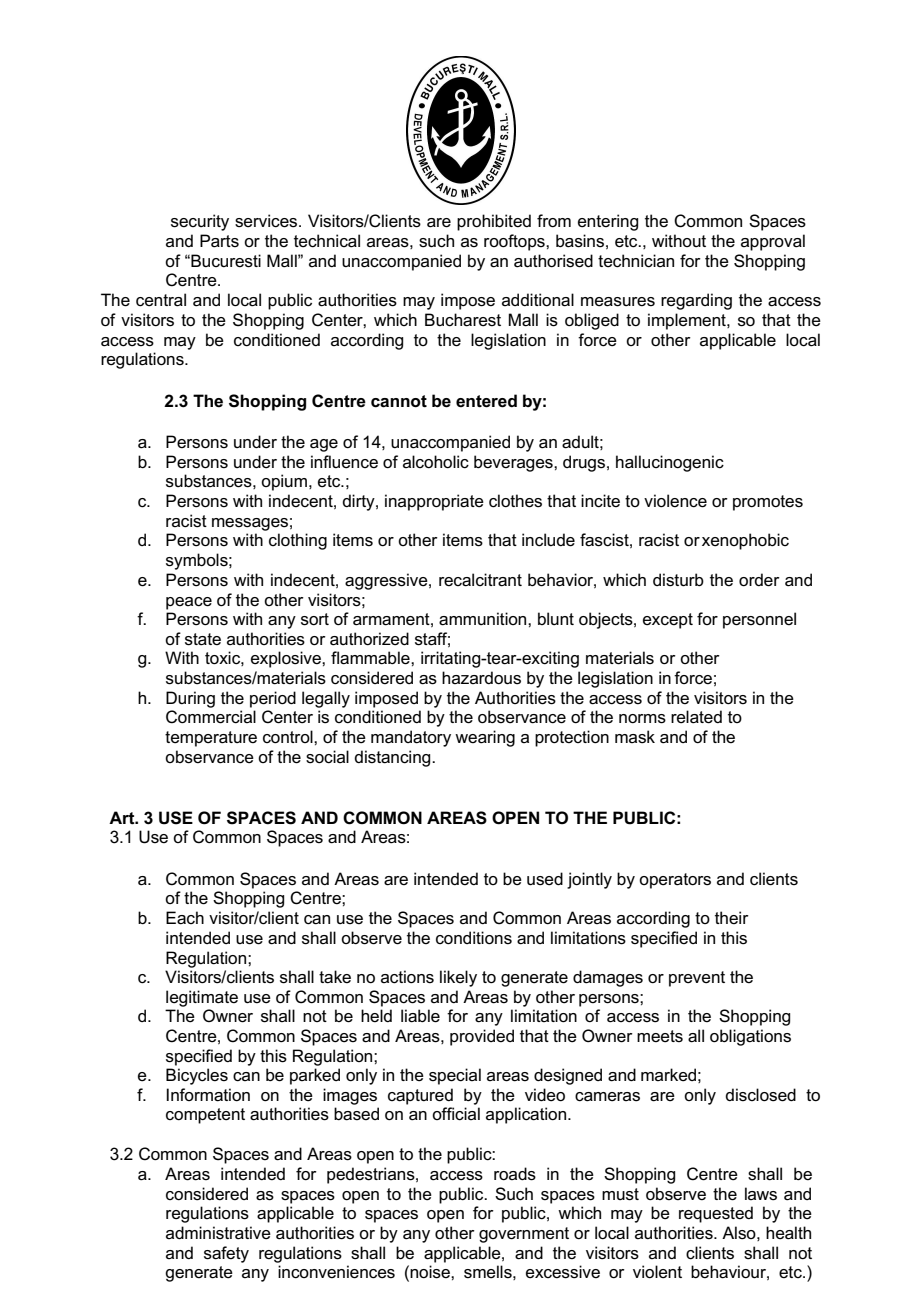 Image resolution: width=924 pixels, height=1308 pixels. Describe the element at coordinates (494, 222) in the screenshot. I see `prohibited` at that location.
